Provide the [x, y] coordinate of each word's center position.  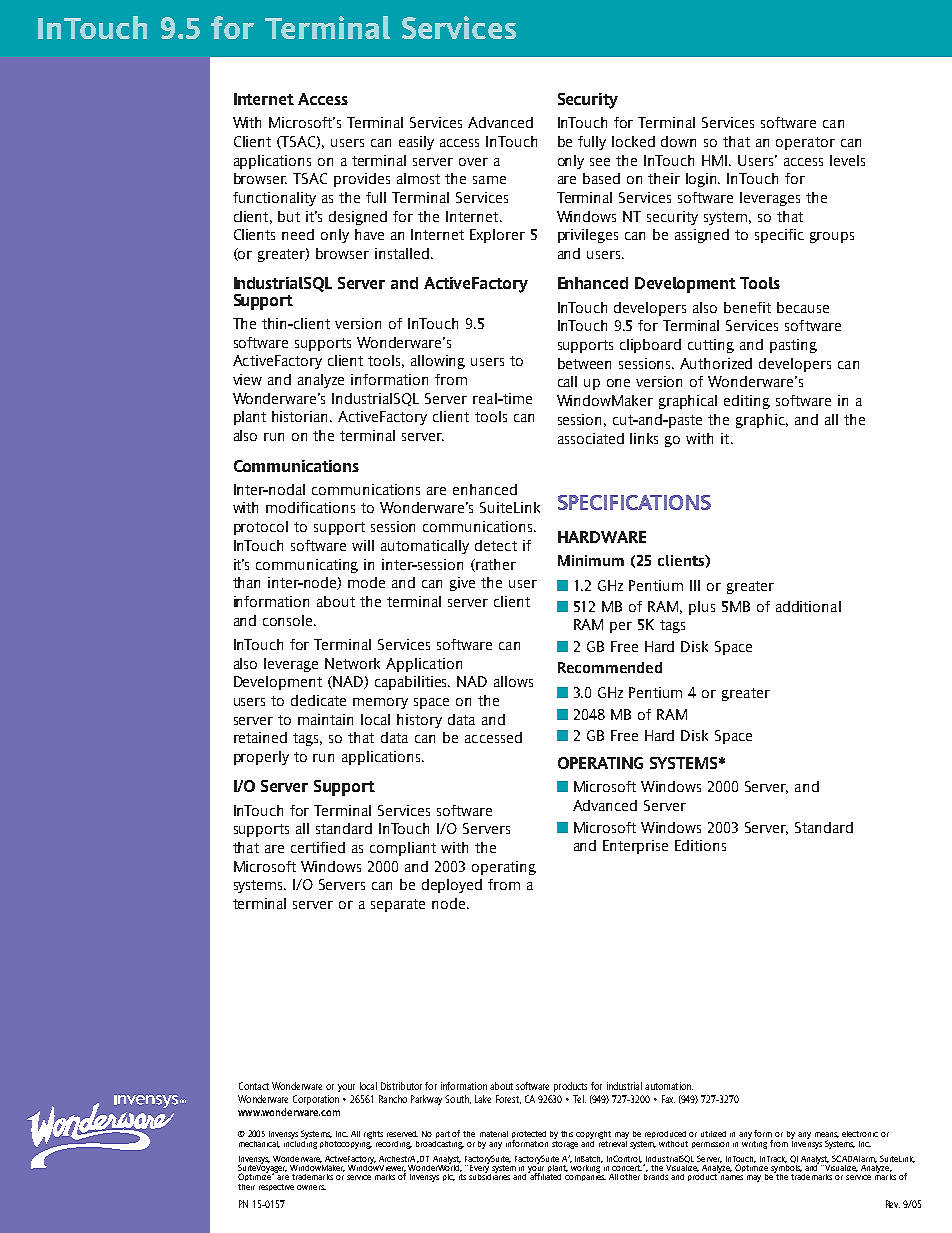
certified [318, 847]
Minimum [591, 560]
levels [847, 160]
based [601, 178]
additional [808, 606]
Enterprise [635, 847]
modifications [310, 507]
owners [311, 1187]
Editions [700, 845]
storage [565, 1143]
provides [362, 180]
